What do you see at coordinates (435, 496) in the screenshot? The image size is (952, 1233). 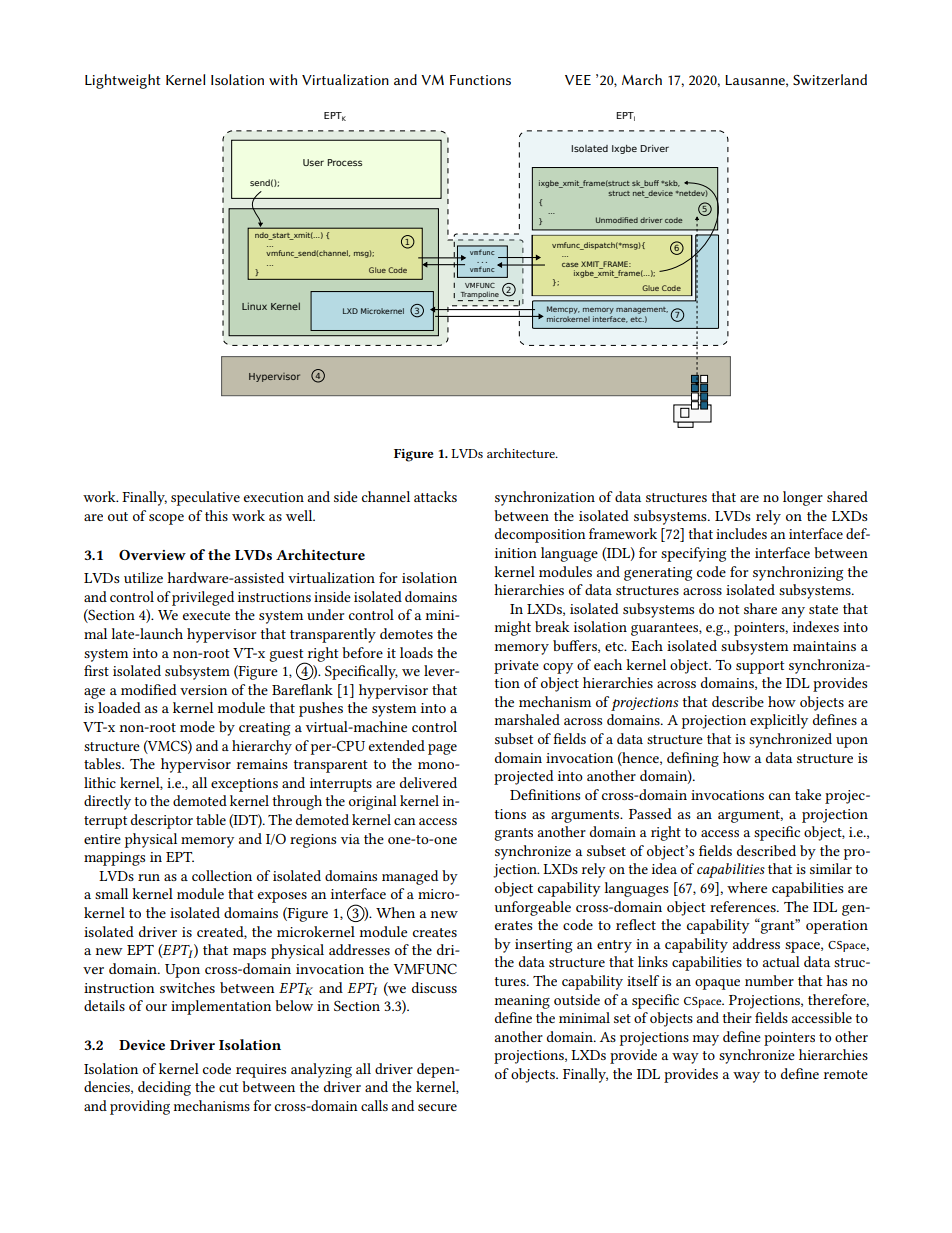 I see `attacks` at bounding box center [435, 496].
